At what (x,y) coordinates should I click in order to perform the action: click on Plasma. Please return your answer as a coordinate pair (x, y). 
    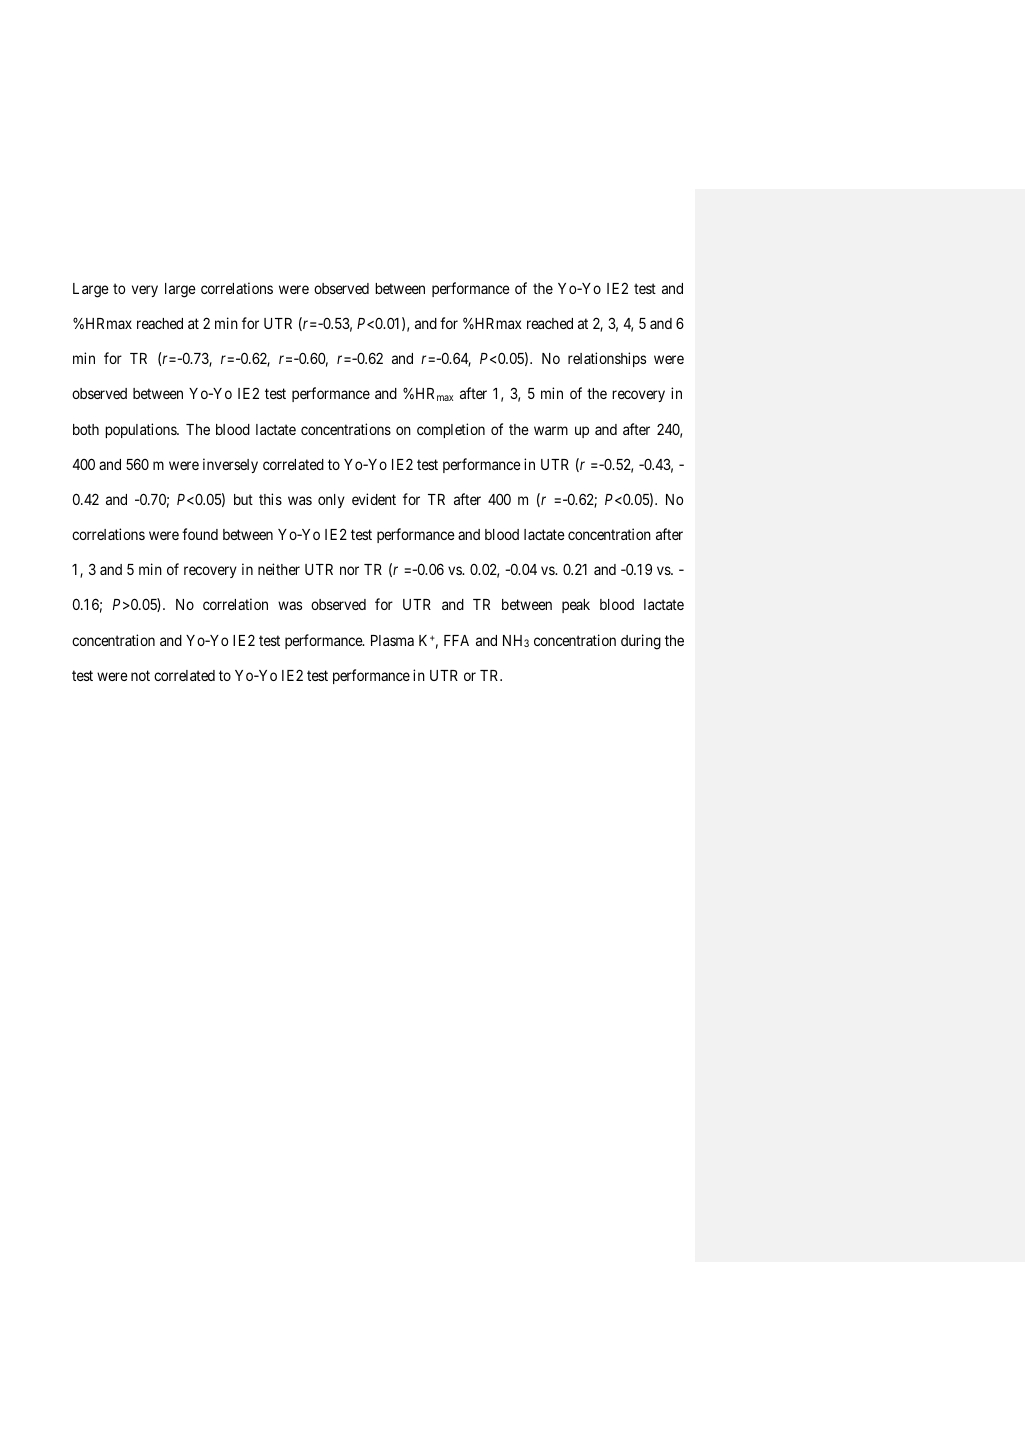
    Looking at the image, I should click on (392, 640).
